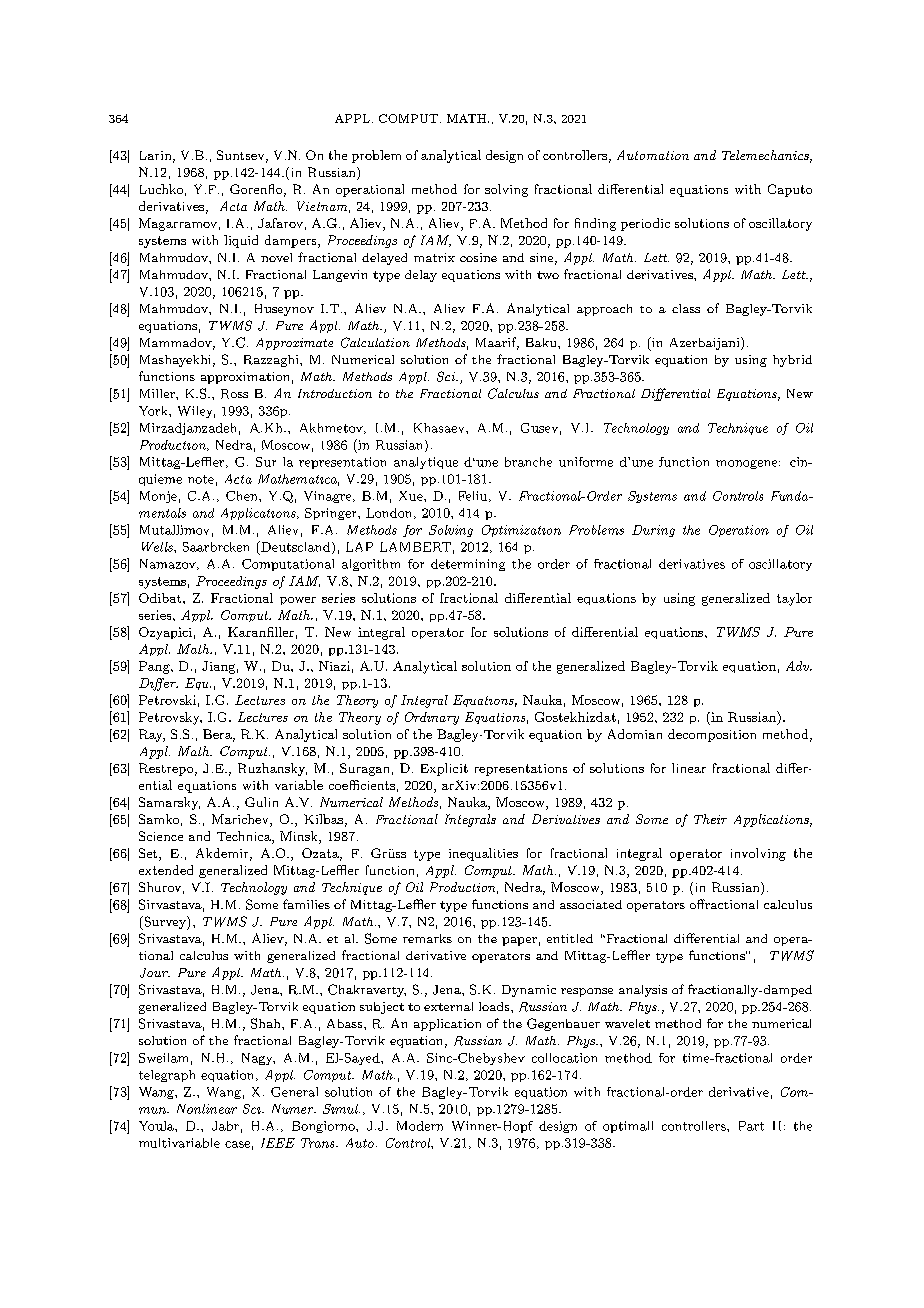 The image size is (924, 1308). Describe the element at coordinates (245, 837) in the screenshot. I see `Technica` at that location.
